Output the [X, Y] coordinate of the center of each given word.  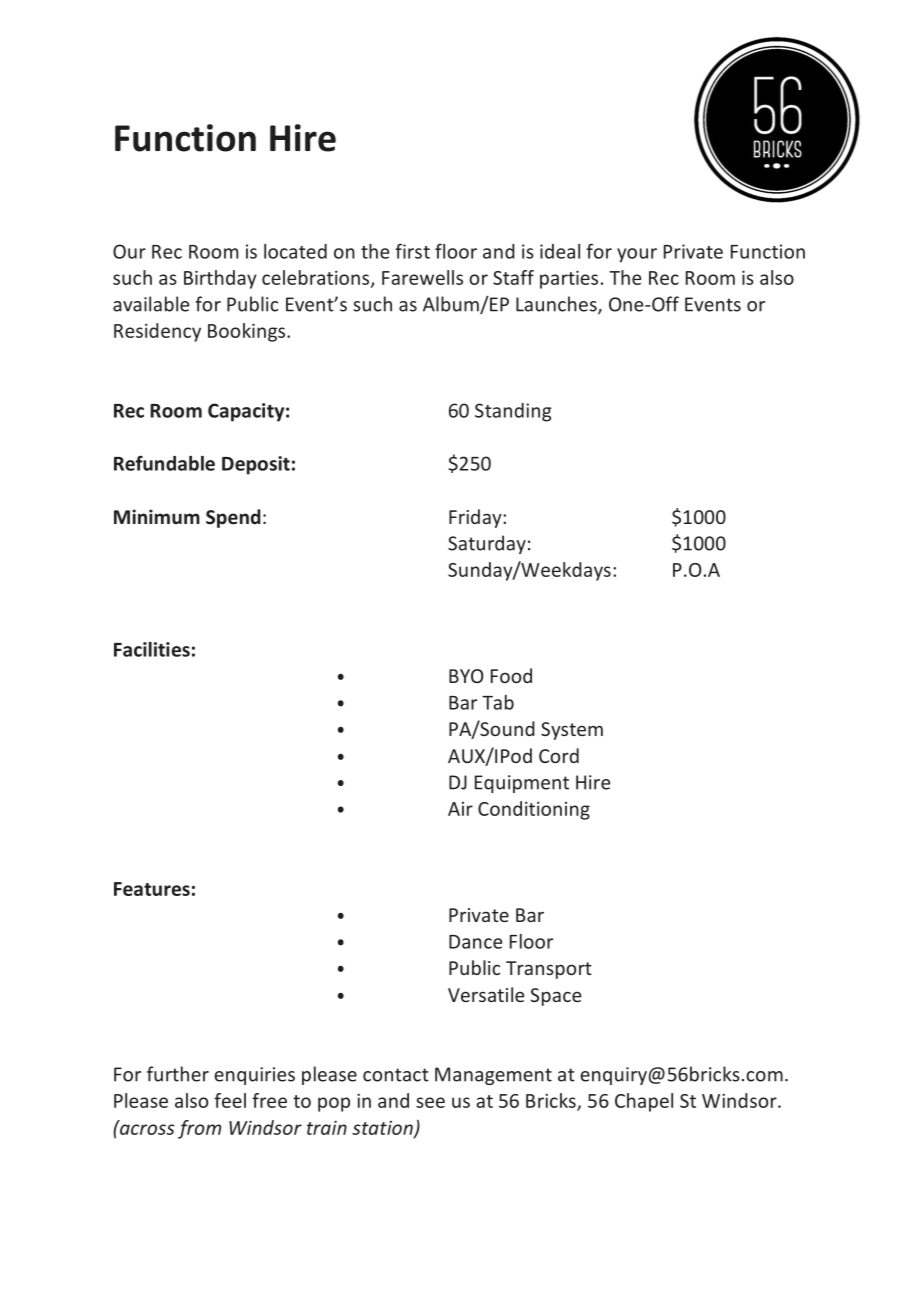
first [412, 251]
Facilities [152, 649]
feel [230, 1100]
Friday [476, 518]
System [572, 731]
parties [569, 279]
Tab [498, 702]
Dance [475, 942]
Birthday [220, 279]
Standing [513, 412]
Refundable [164, 463]
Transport [549, 970]
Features [152, 889]
